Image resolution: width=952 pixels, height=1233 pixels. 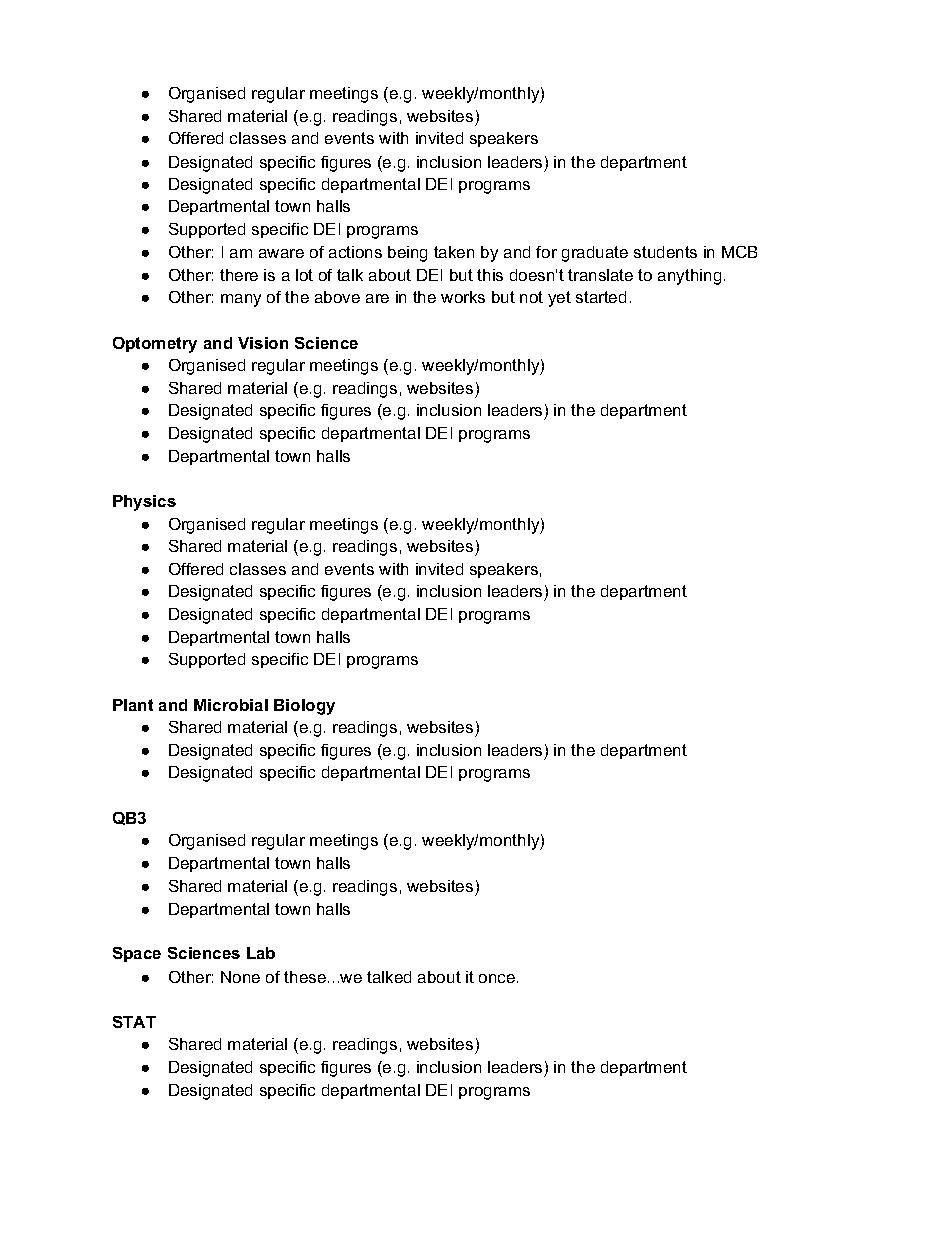 What do you see at coordinates (689, 277) in the screenshot?
I see `anything` at bounding box center [689, 277].
